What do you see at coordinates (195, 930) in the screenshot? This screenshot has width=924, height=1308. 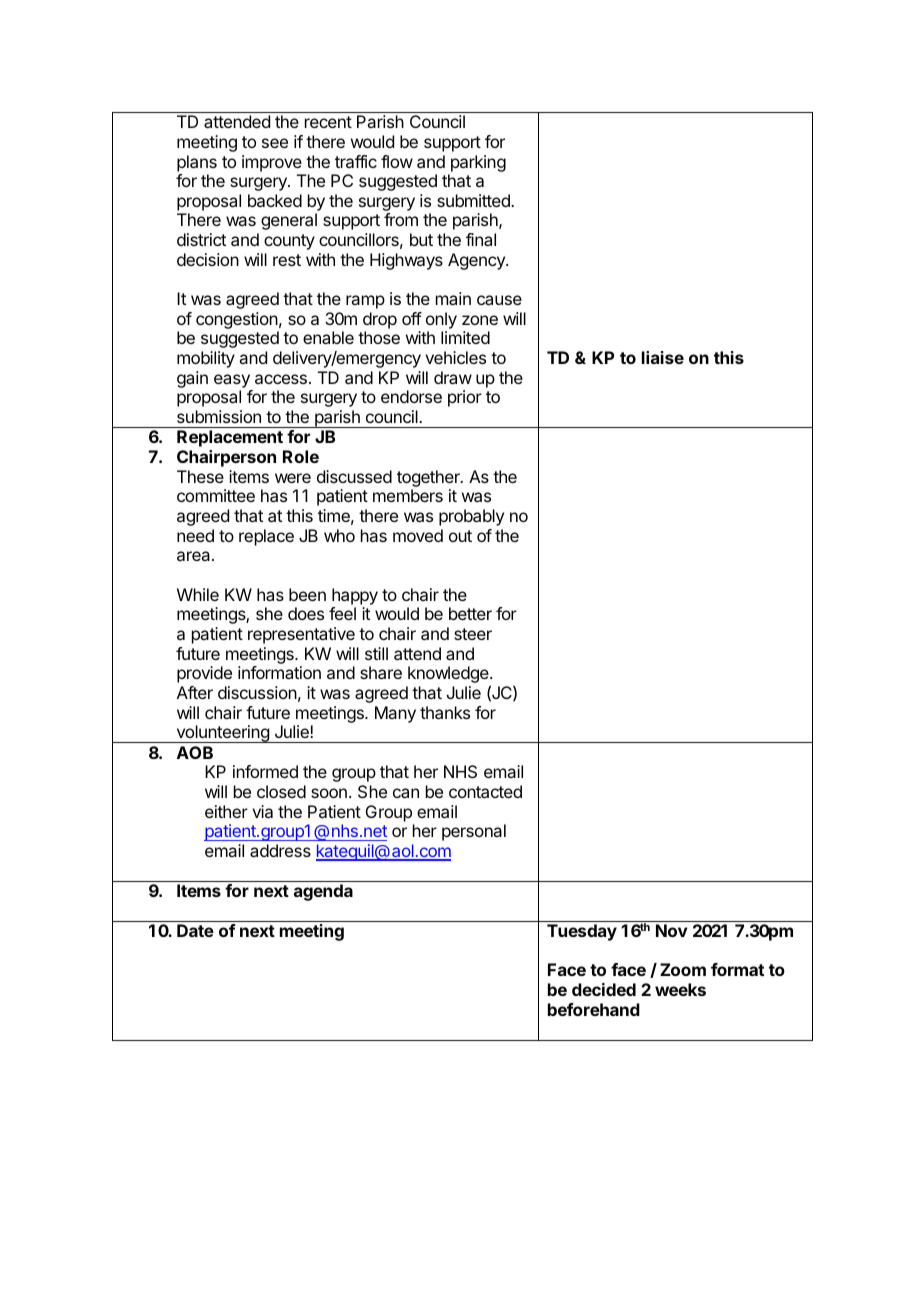 I see `Date` at bounding box center [195, 930].
